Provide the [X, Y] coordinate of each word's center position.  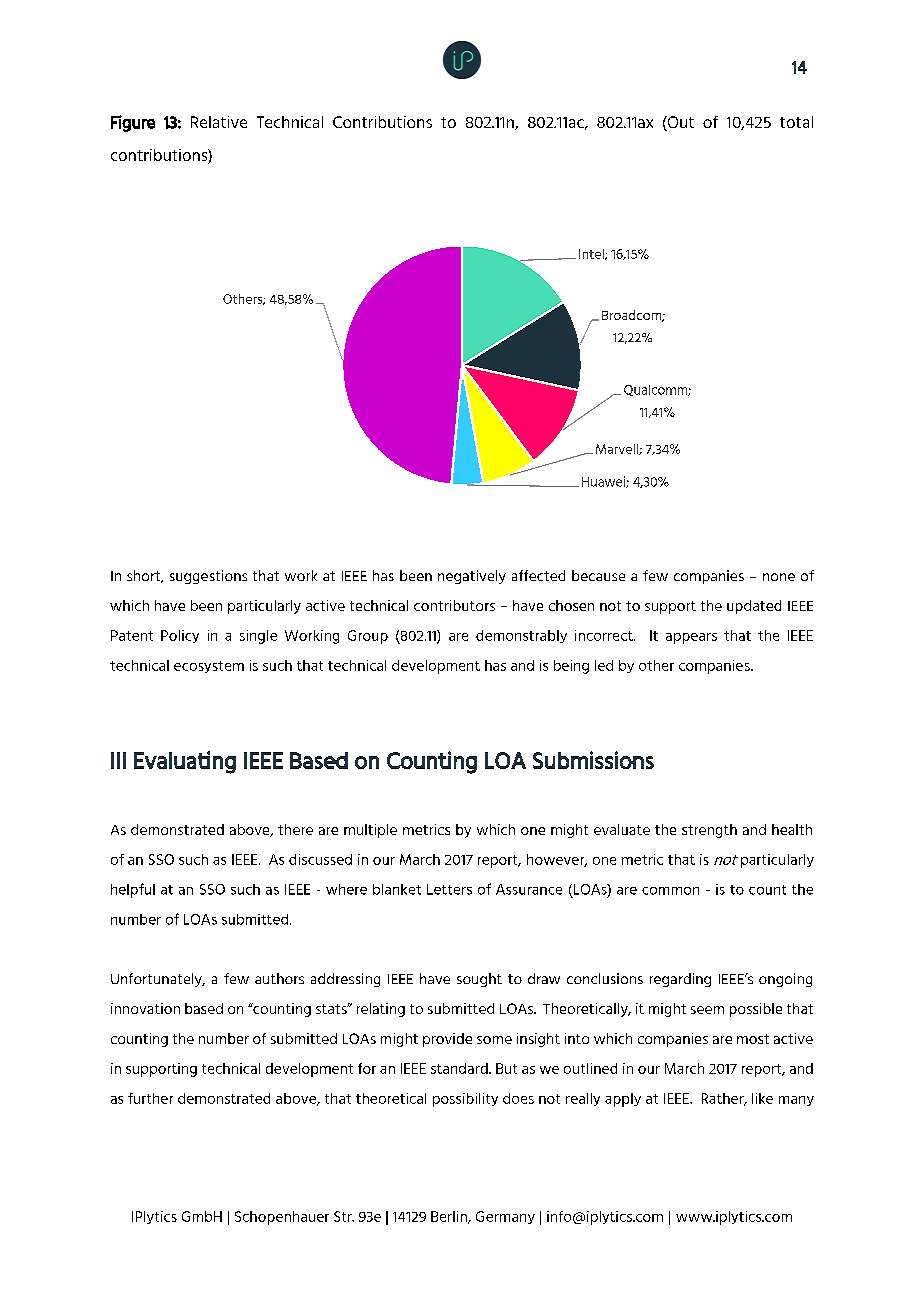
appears [691, 638]
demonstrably [521, 636]
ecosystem [209, 667]
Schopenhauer [282, 1218]
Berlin [450, 1217]
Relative [219, 122]
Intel [592, 254]
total [796, 122]
